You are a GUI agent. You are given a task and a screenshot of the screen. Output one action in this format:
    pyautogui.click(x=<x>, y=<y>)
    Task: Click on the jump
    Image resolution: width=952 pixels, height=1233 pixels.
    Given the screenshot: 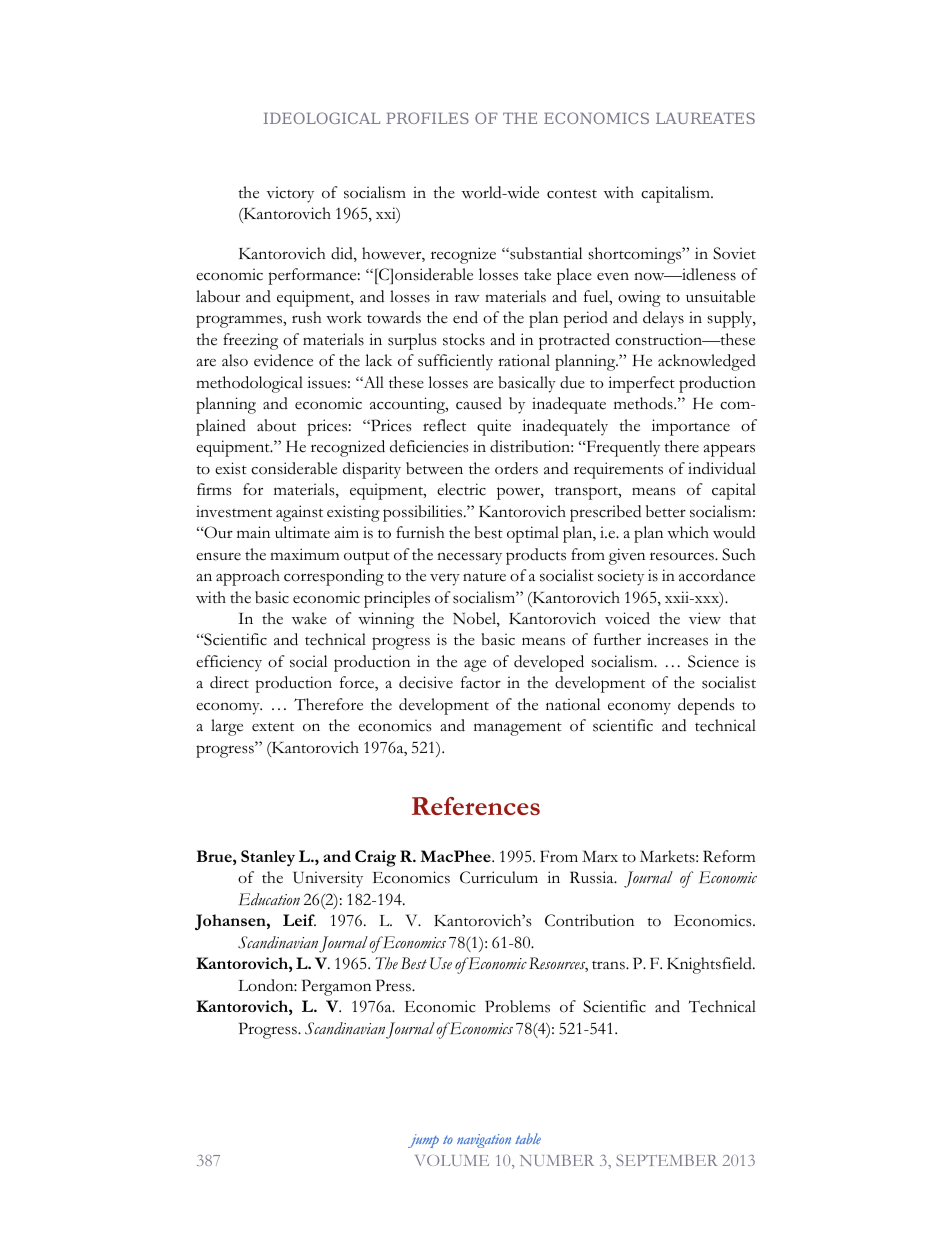 What is the action you would take?
    pyautogui.click(x=423, y=1141)
